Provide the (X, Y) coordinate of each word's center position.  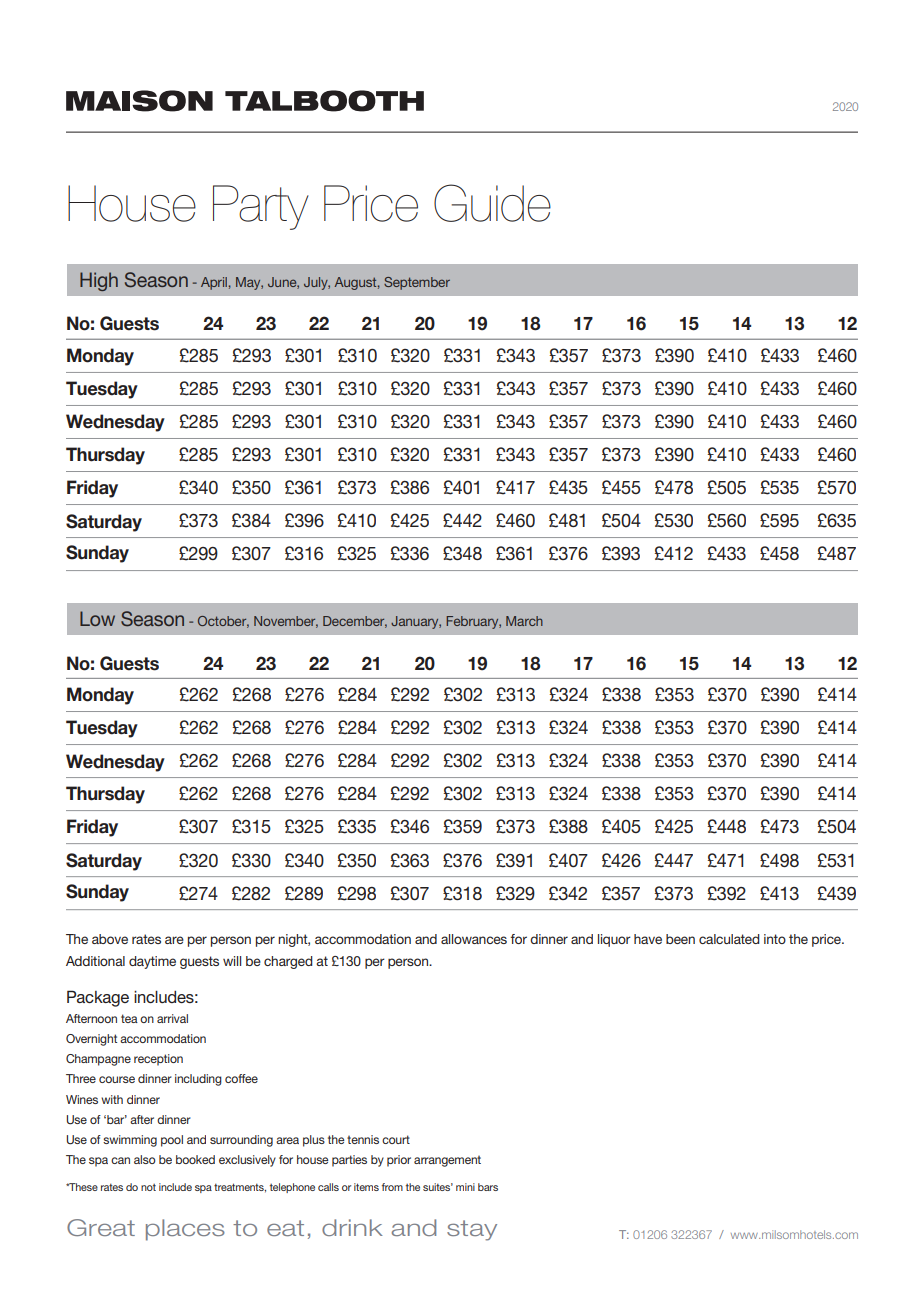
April (214, 283)
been (680, 939)
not (148, 1187)
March (524, 621)
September (417, 283)
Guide (492, 203)
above (110, 939)
